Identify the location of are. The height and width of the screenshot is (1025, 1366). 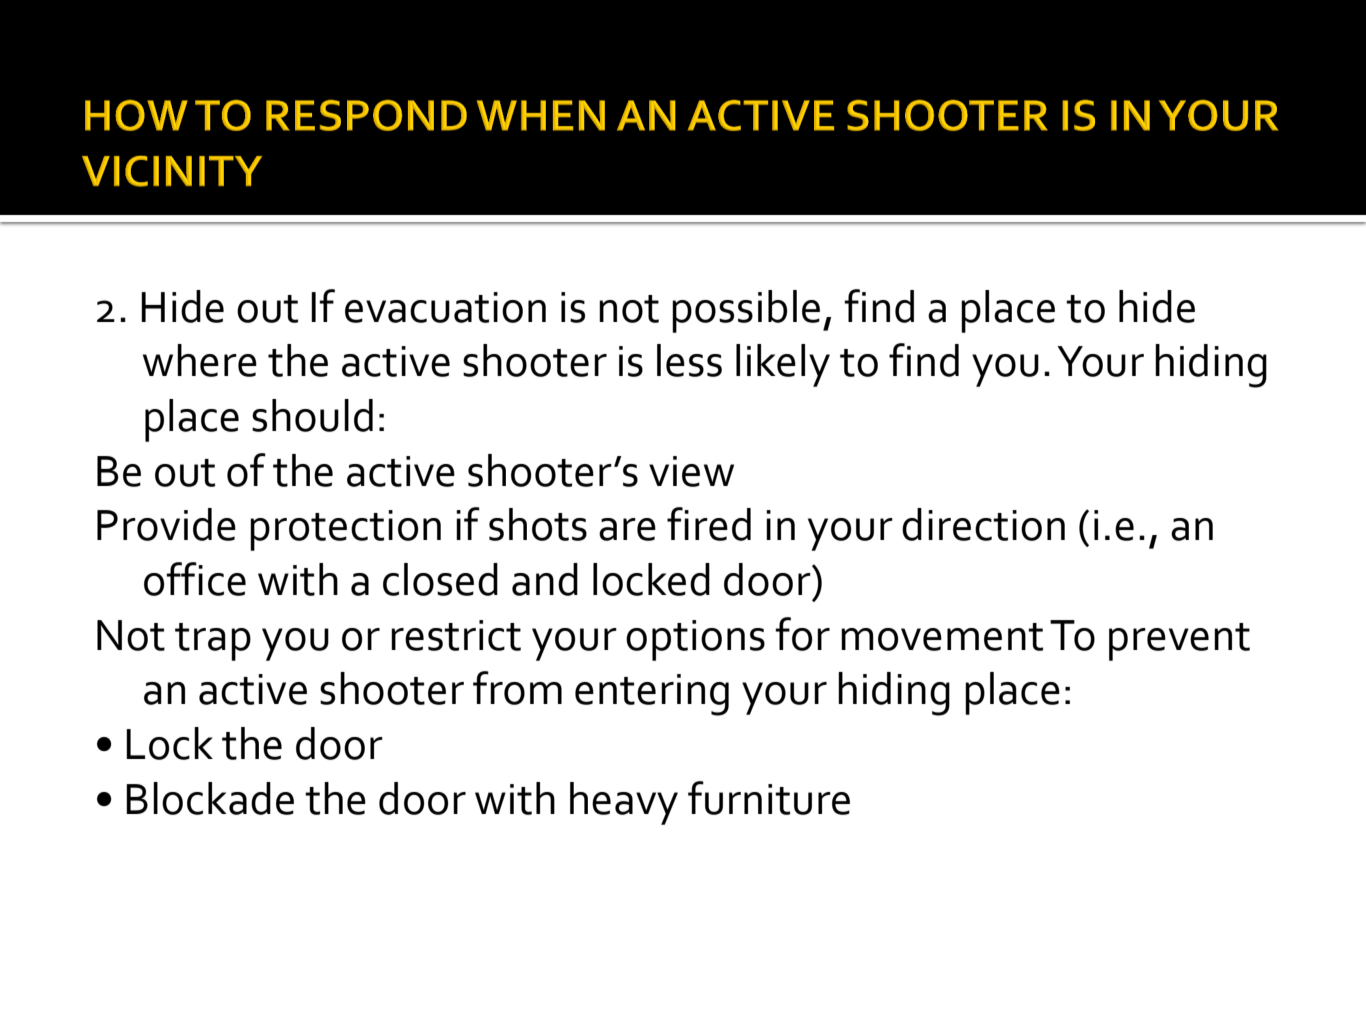
(627, 529).
